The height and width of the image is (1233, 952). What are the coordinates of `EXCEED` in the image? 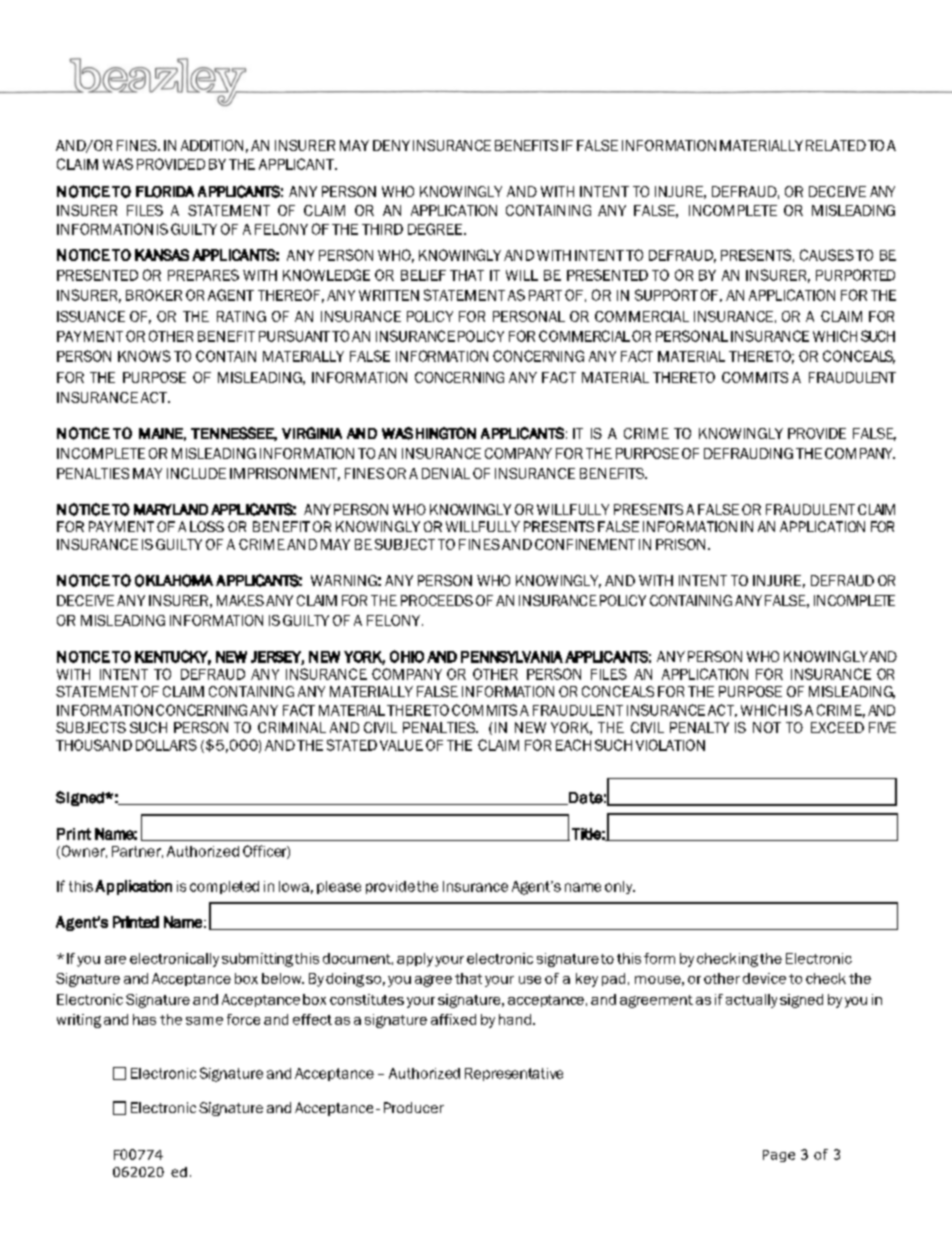 It's located at (837, 727).
